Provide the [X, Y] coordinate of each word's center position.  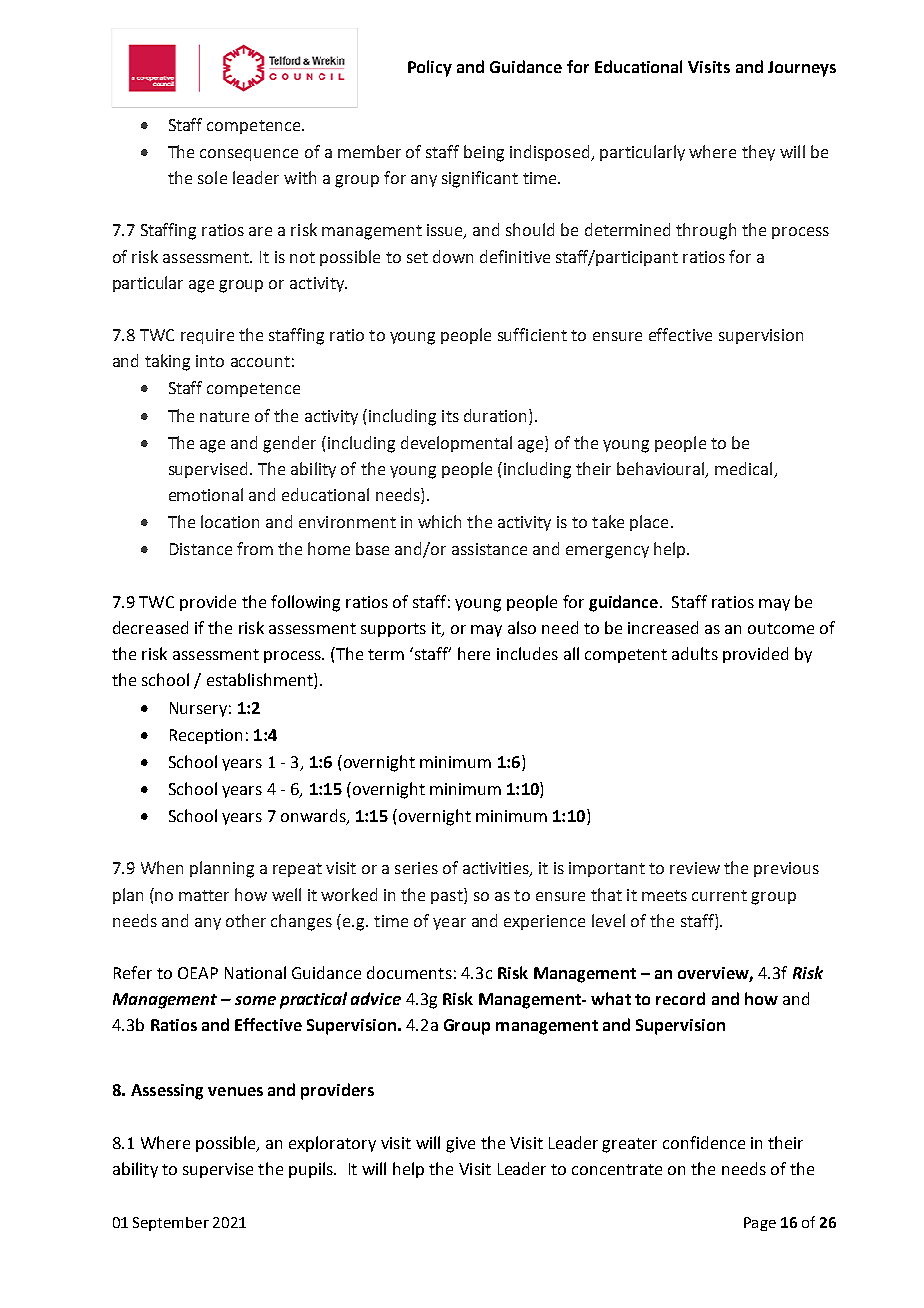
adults [695, 653]
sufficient [532, 334]
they [758, 153]
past [448, 896]
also [522, 627]
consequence [249, 155]
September [171, 1224]
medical [745, 470]
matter [204, 895]
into [210, 361]
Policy [430, 68]
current [719, 895]
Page [760, 1224]
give [460, 1145]
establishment [261, 681]
